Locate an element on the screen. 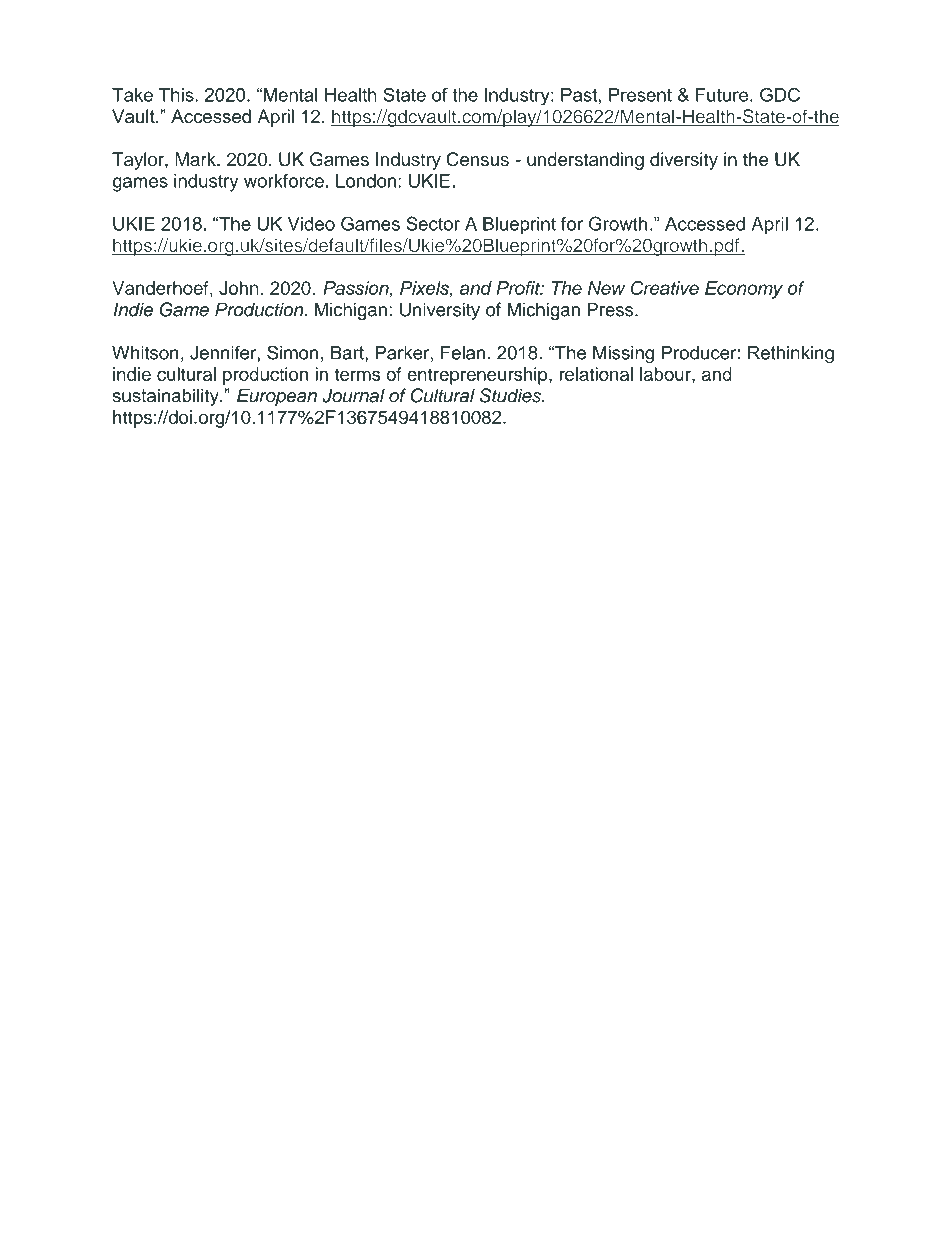 The image size is (952, 1233). labour is located at coordinates (666, 374).
